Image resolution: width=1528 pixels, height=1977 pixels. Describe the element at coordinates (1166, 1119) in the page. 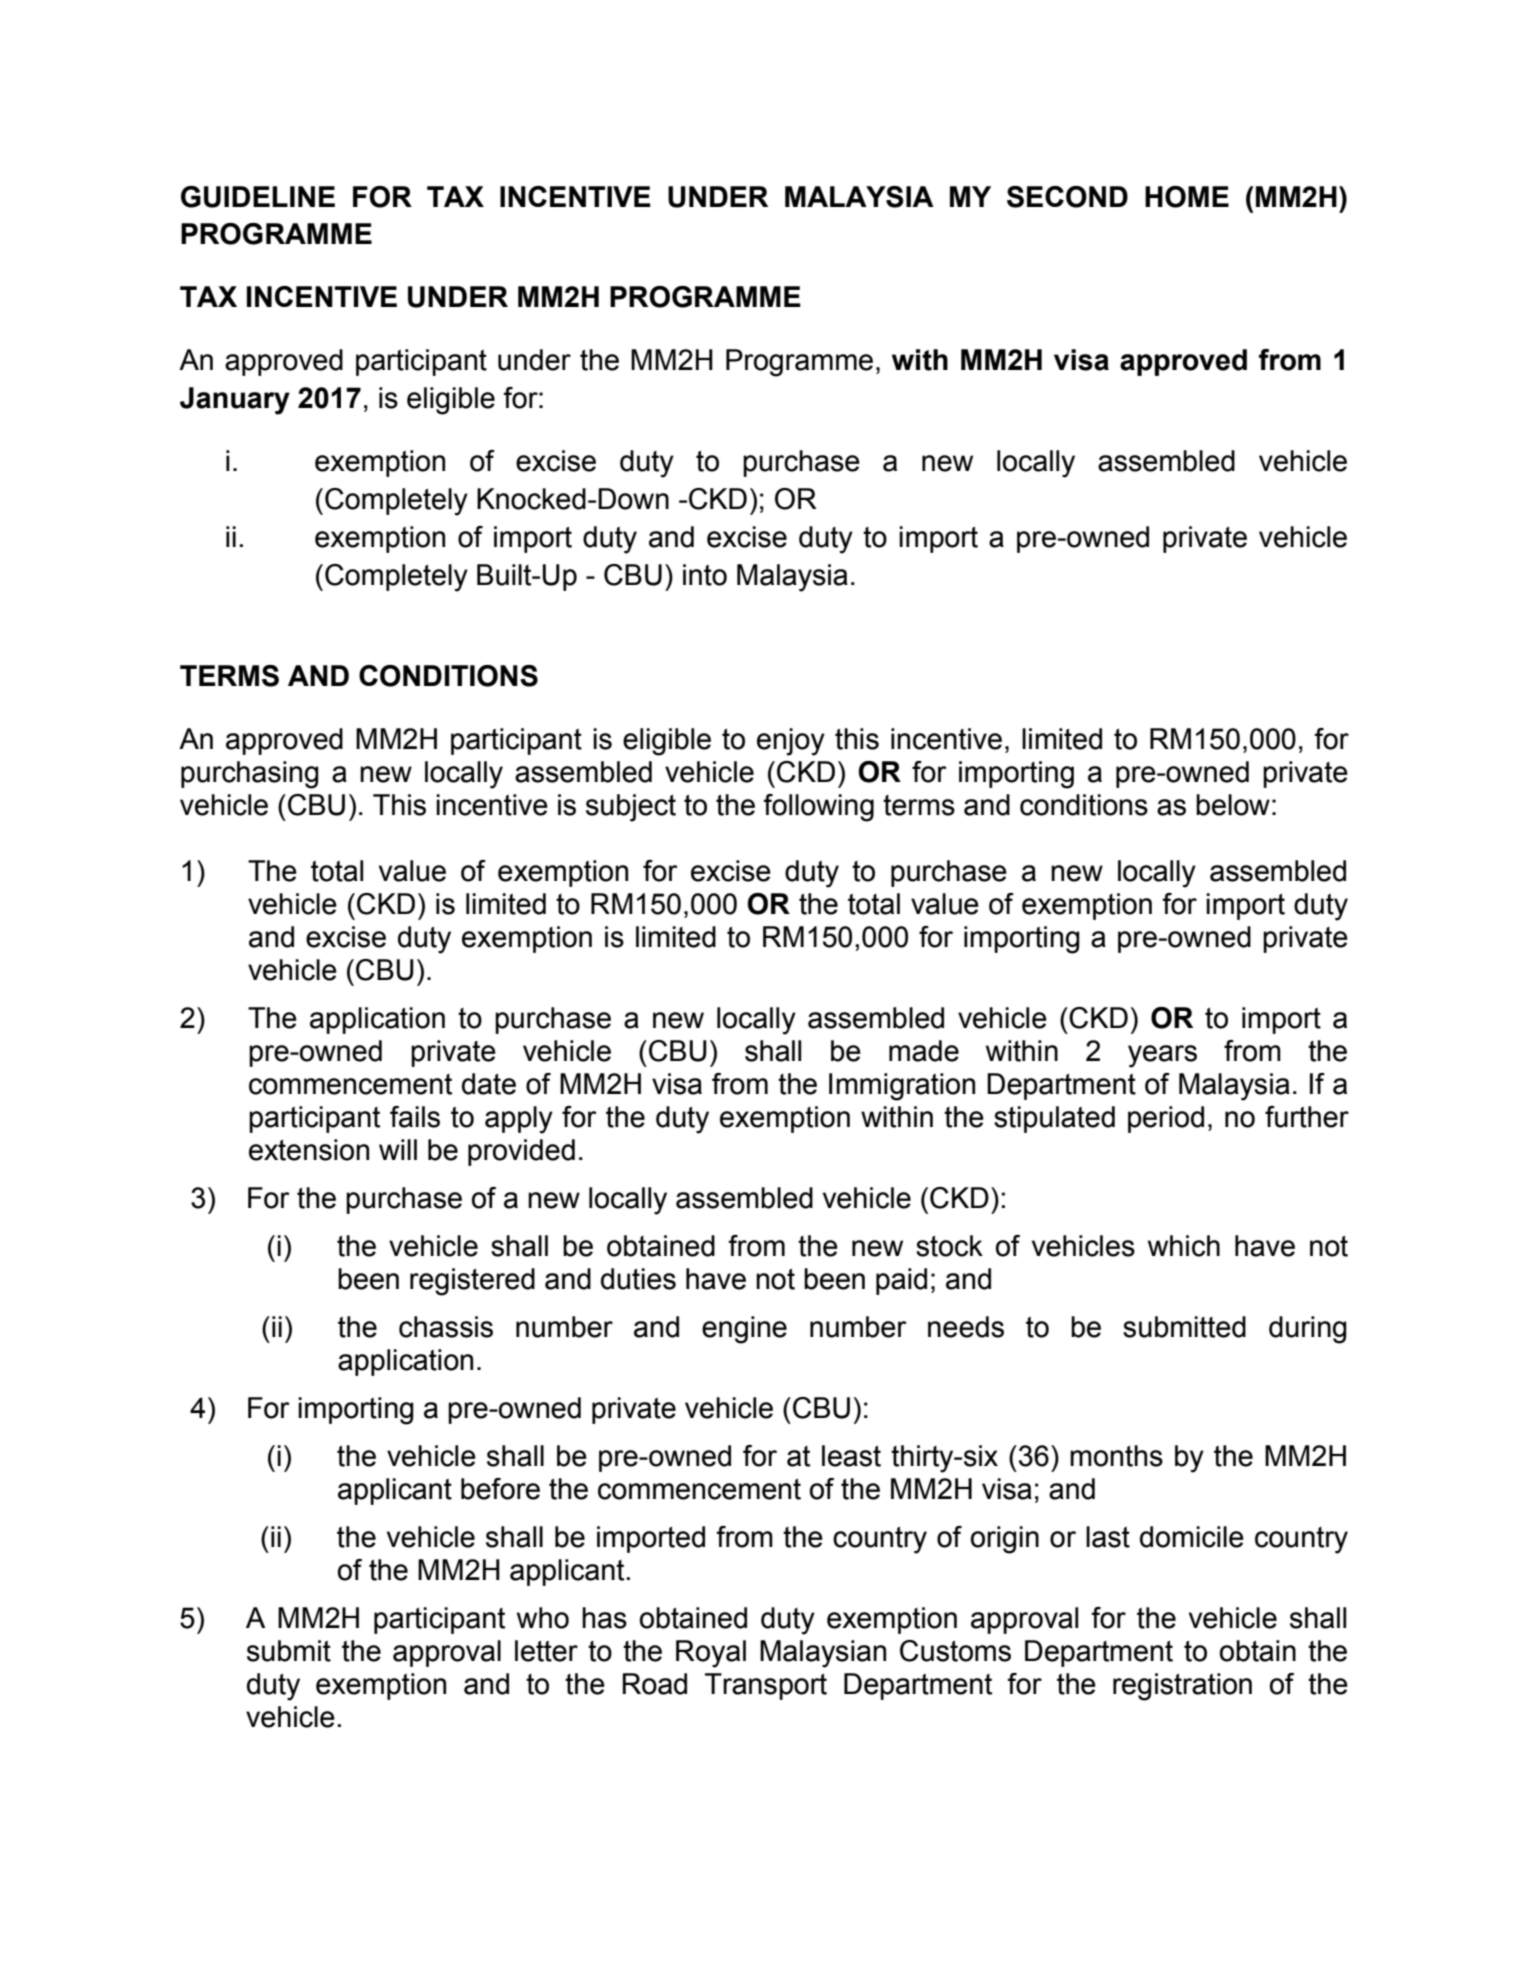

I see `period` at that location.
